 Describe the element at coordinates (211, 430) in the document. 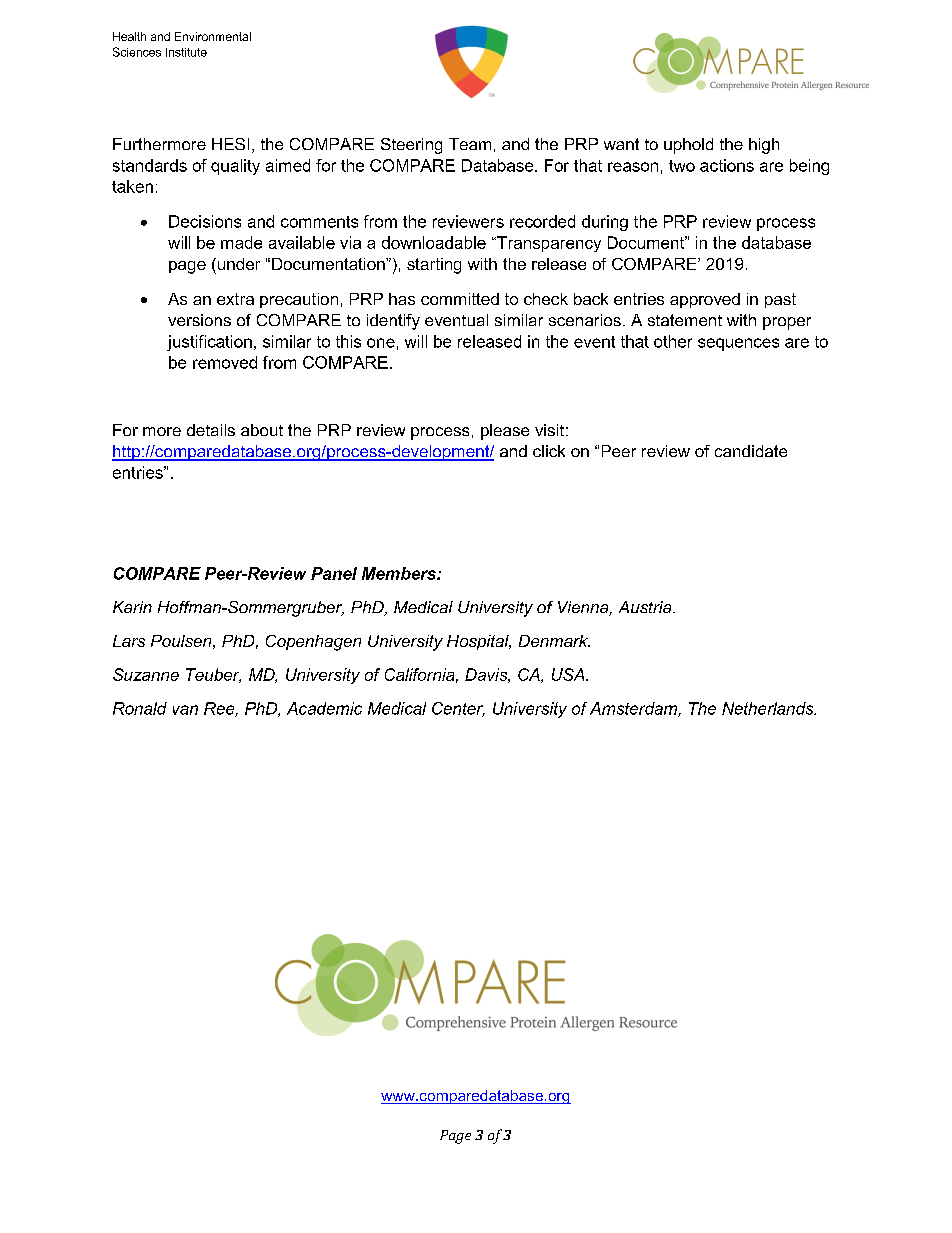

I see `details` at that location.
